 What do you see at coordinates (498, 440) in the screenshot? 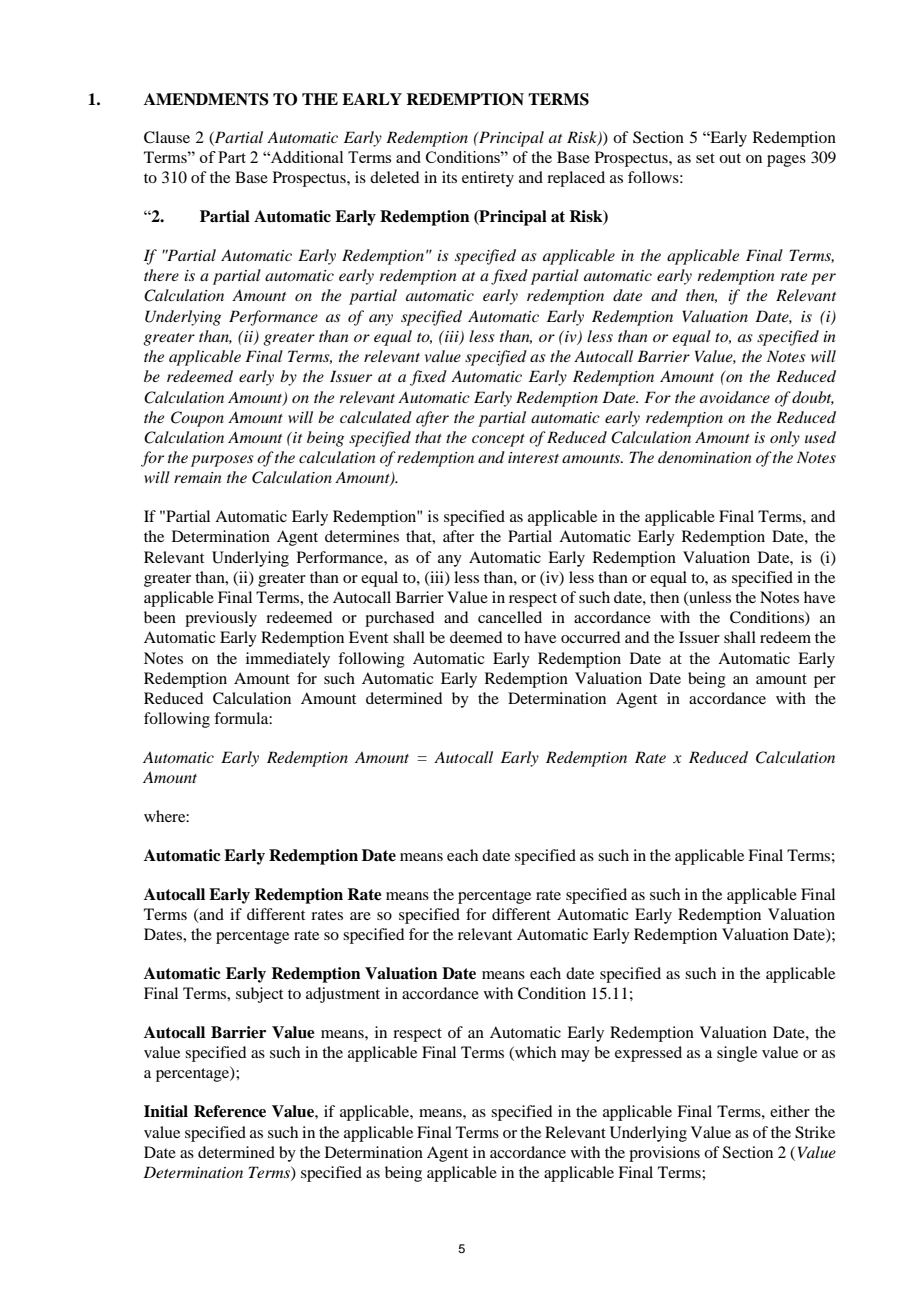
I see `concept` at bounding box center [498, 440].
